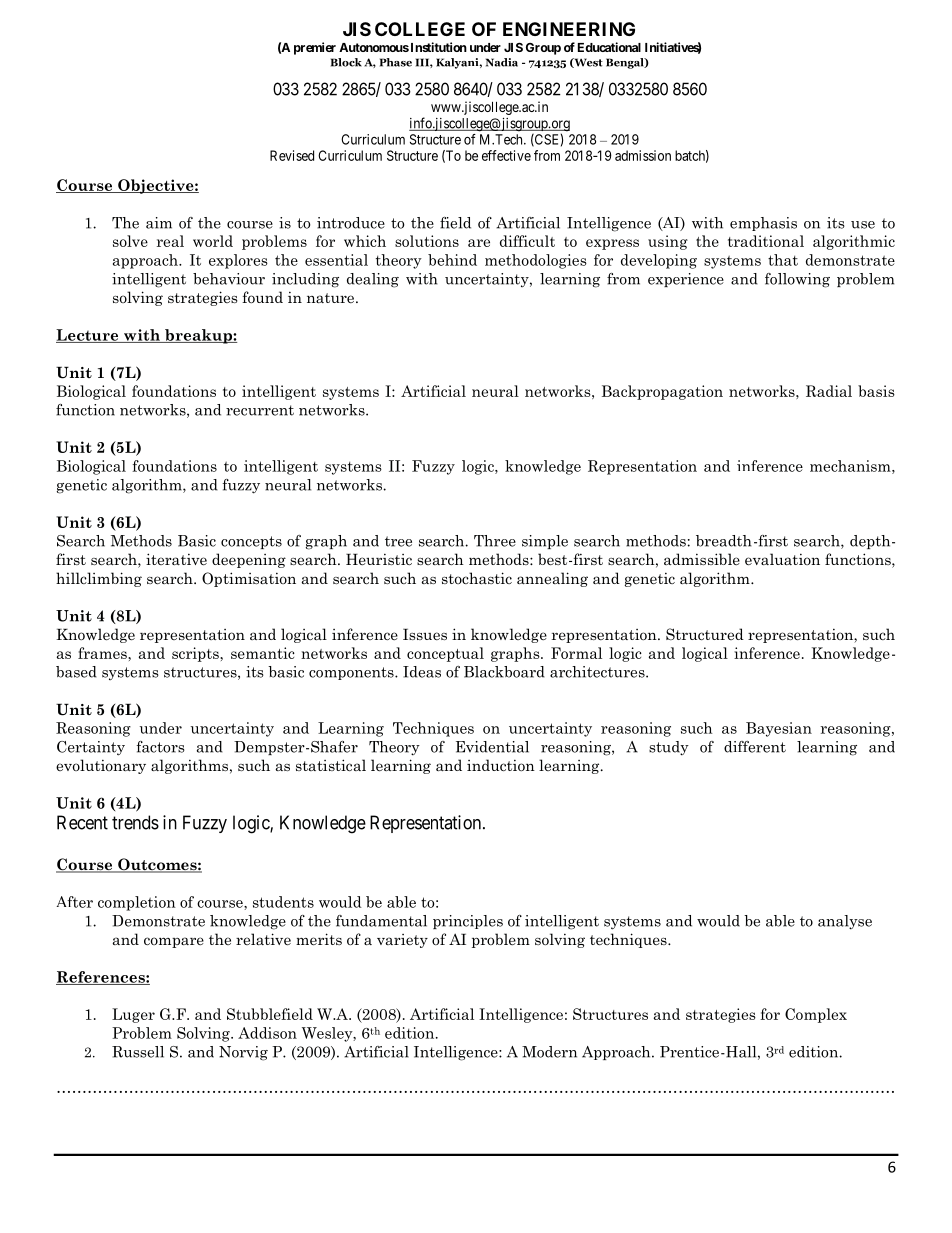  I want to click on following, so click(797, 280).
